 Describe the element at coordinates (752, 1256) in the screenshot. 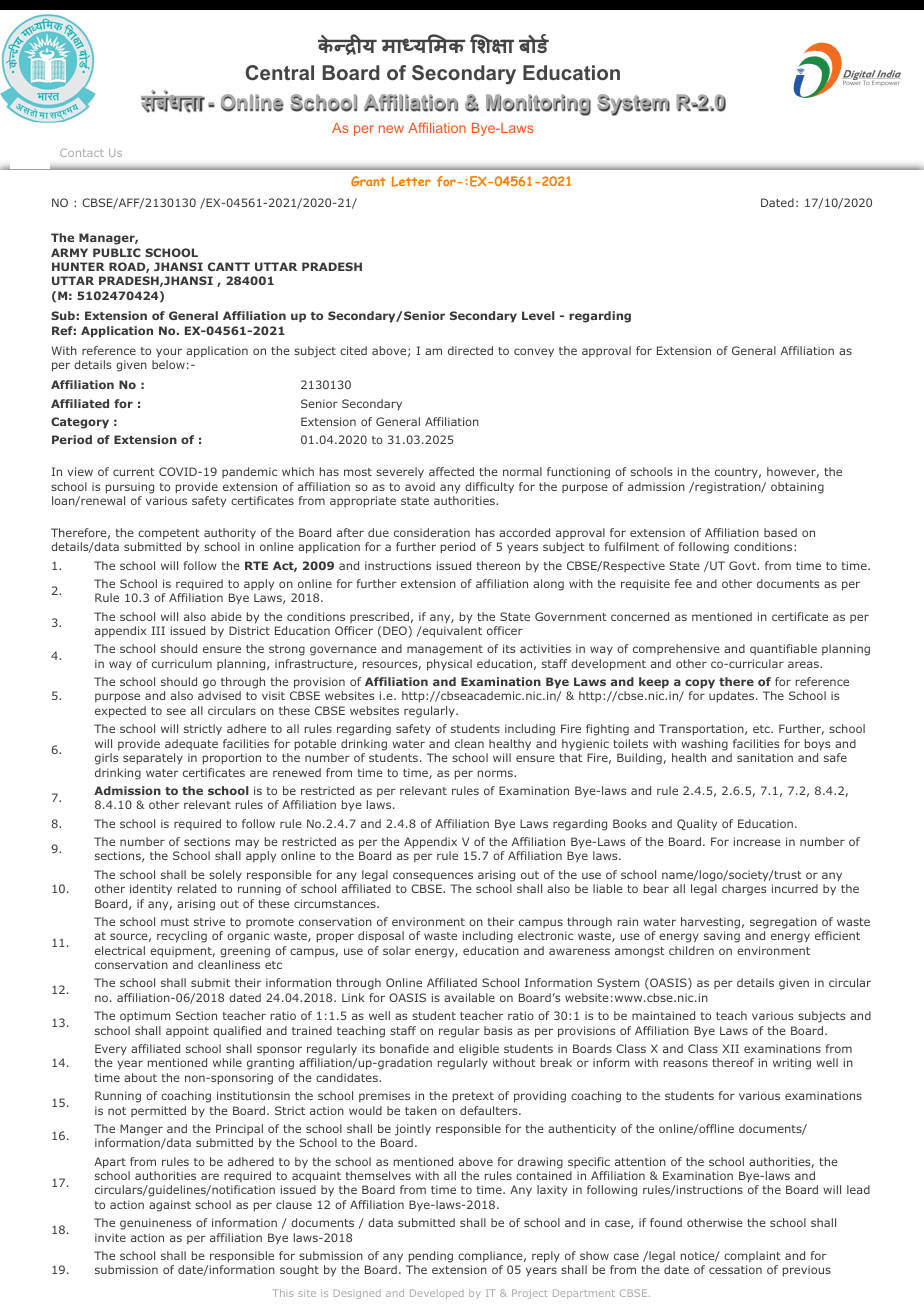

I see `complaint` at that location.
